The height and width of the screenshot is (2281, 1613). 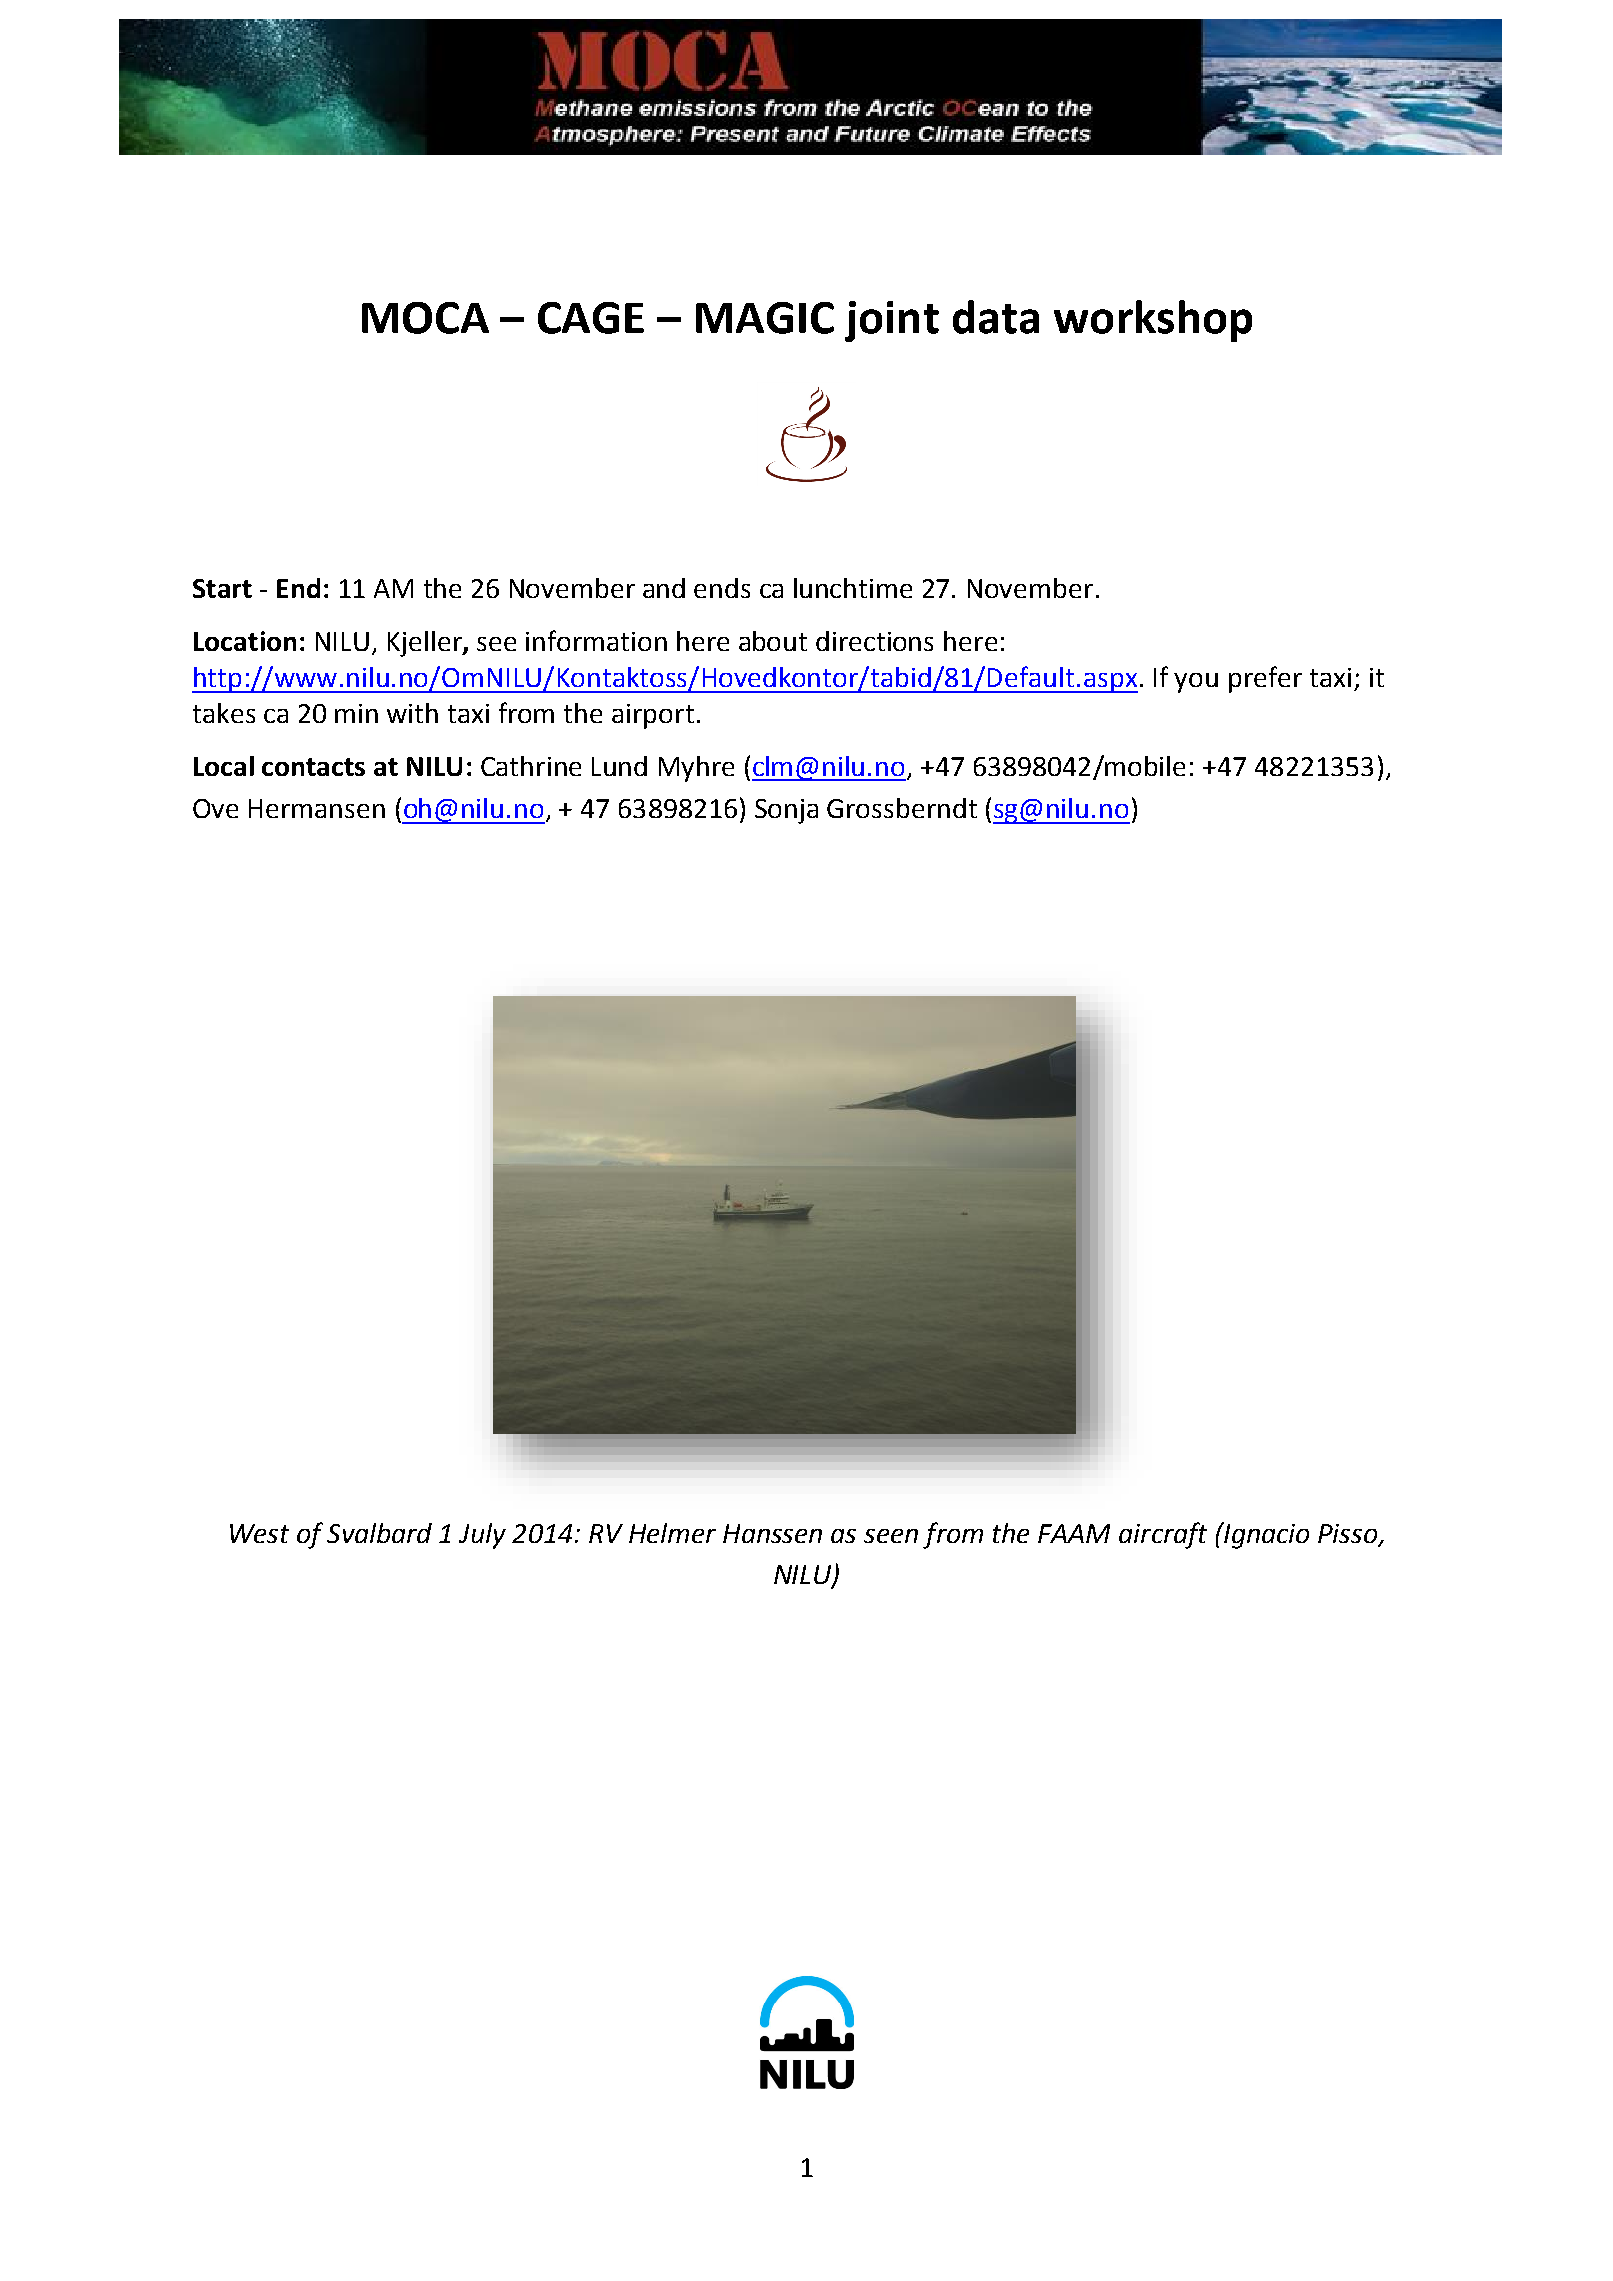 What do you see at coordinates (765, 318) in the screenshot?
I see `MAGIC` at bounding box center [765, 318].
